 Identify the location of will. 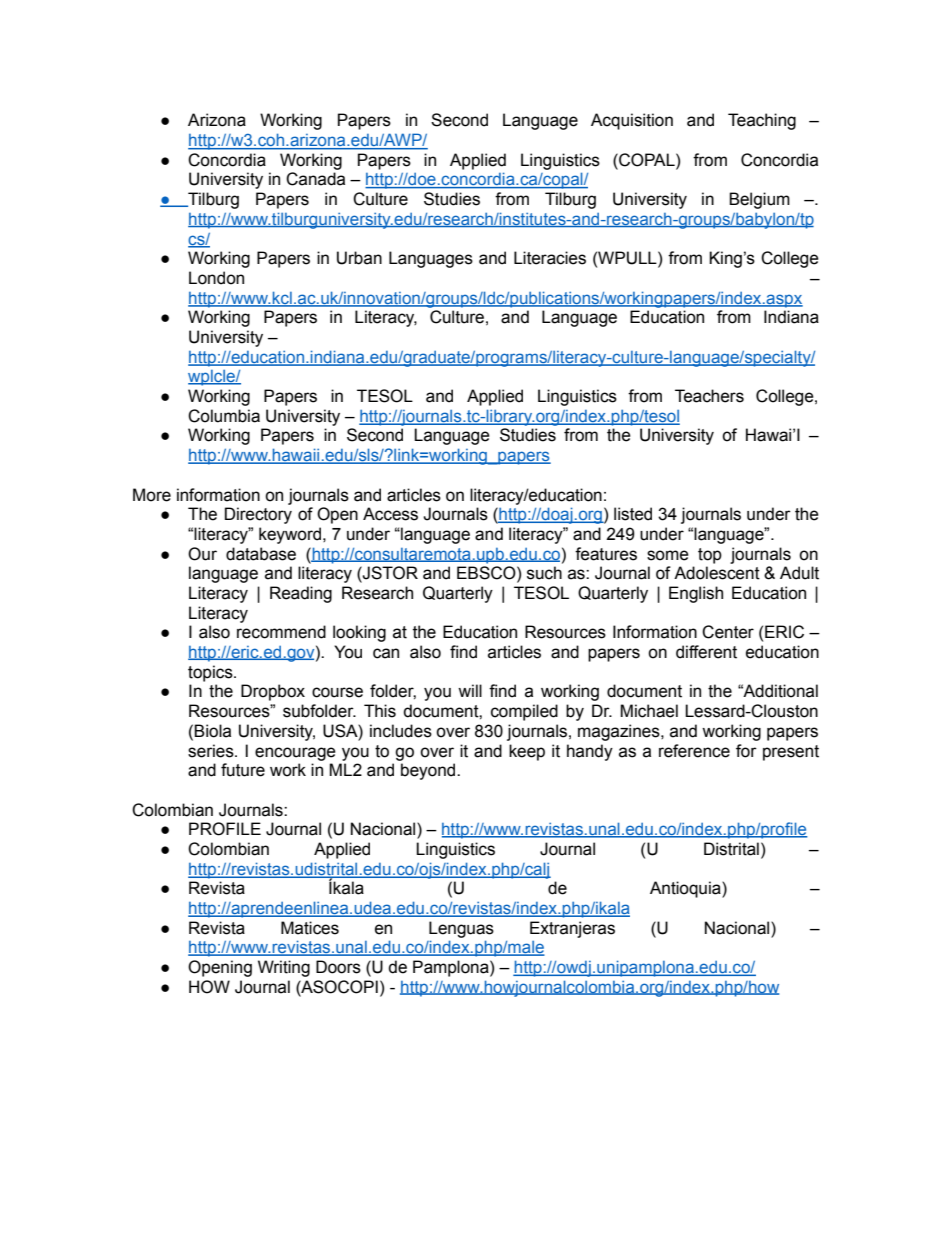
(470, 690).
